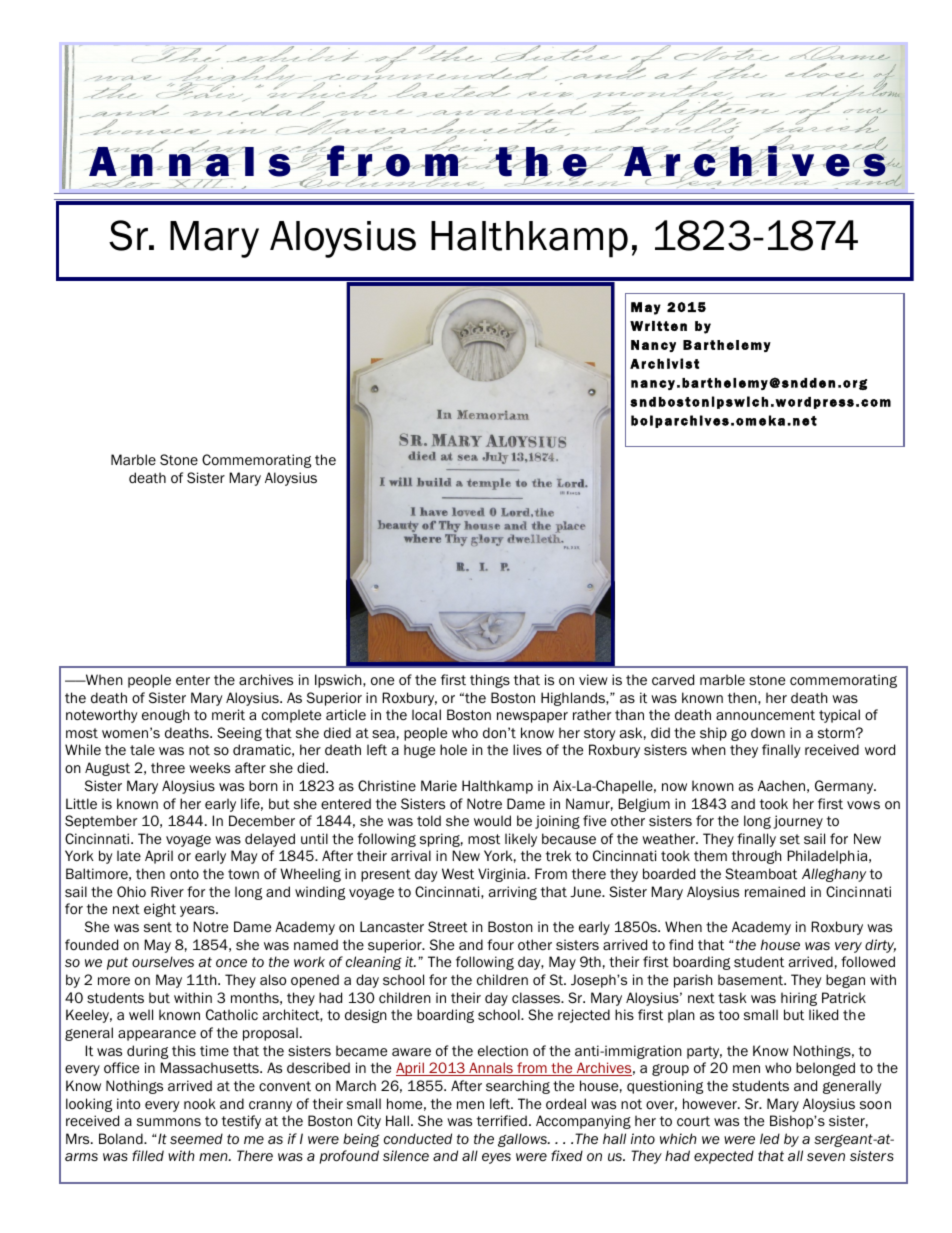 The width and height of the image is (952, 1233). I want to click on group, so click(670, 1070).
